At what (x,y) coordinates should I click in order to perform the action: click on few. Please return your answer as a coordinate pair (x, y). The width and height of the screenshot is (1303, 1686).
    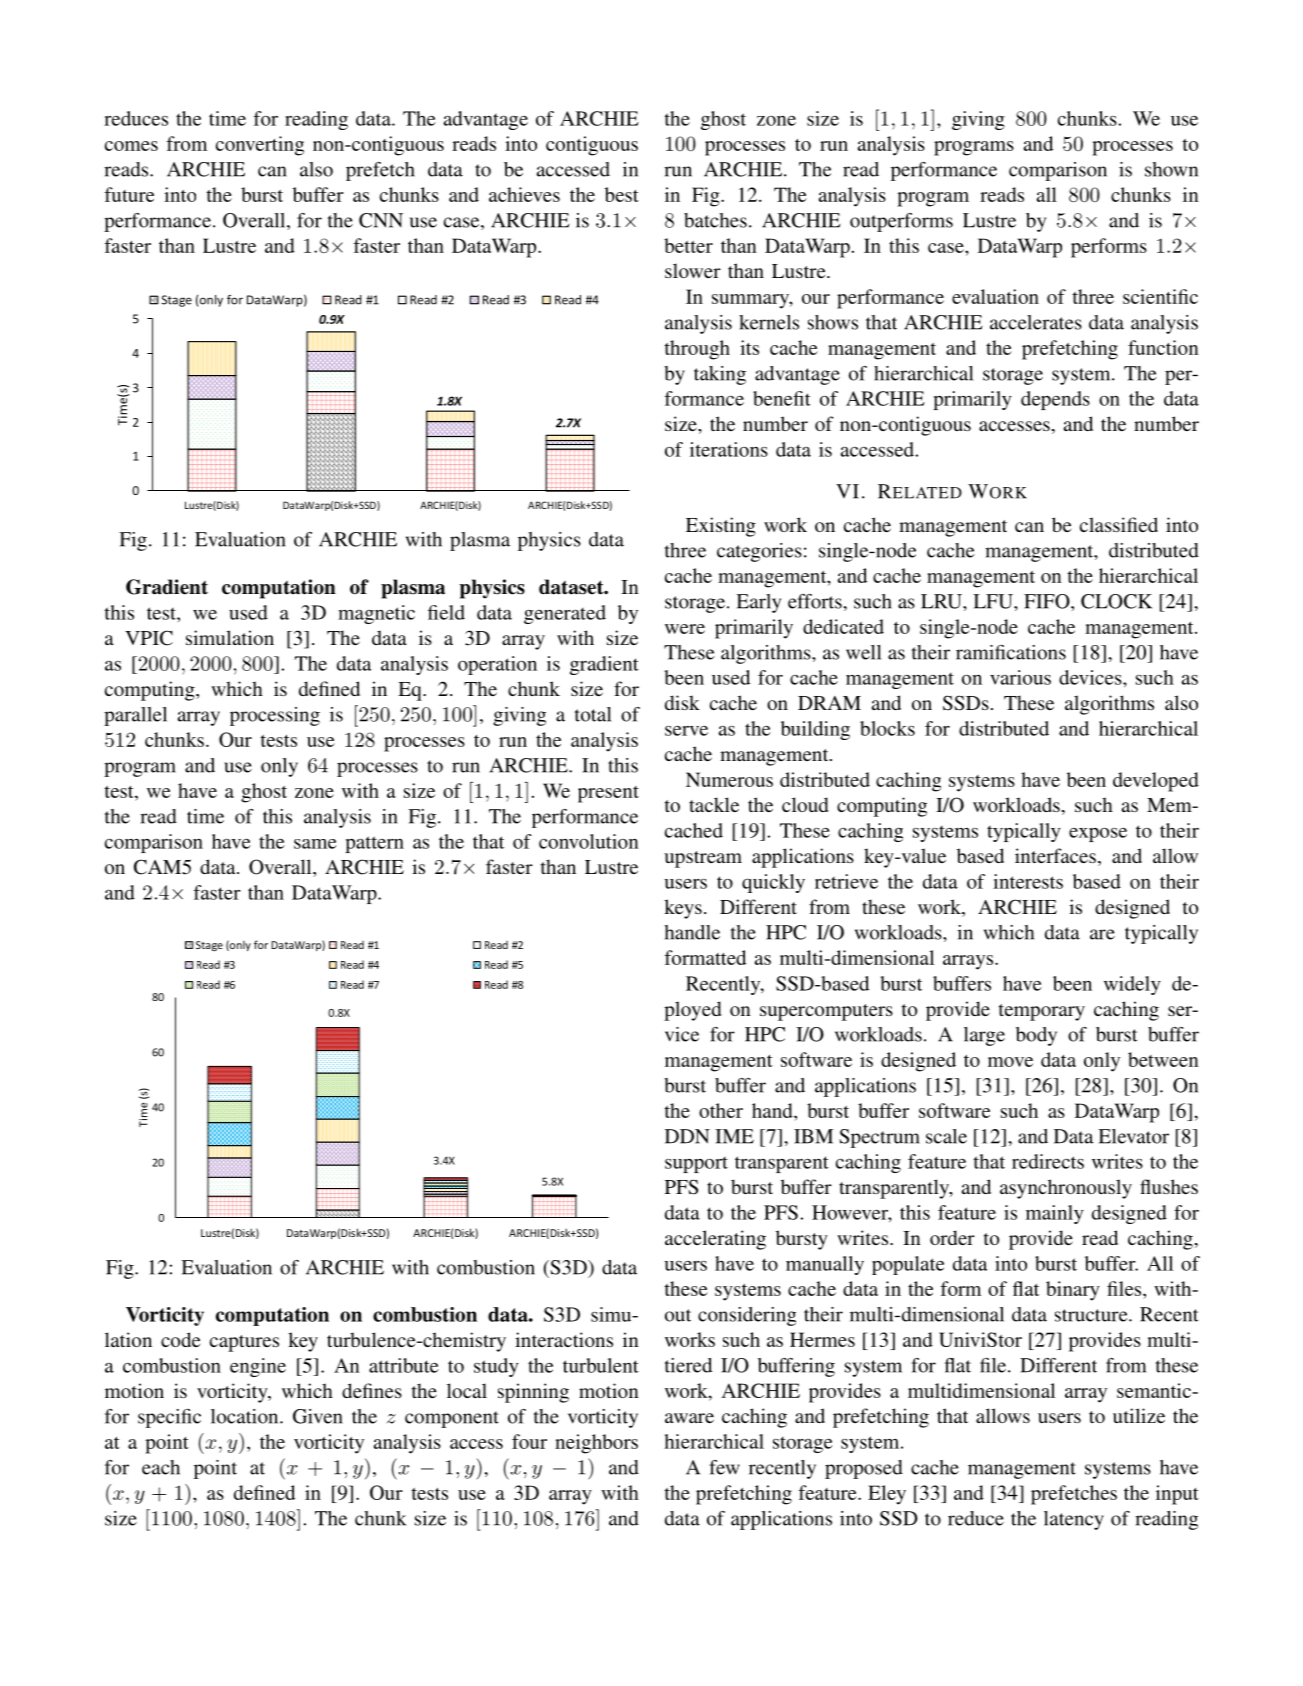
    Looking at the image, I should click on (724, 1467).
